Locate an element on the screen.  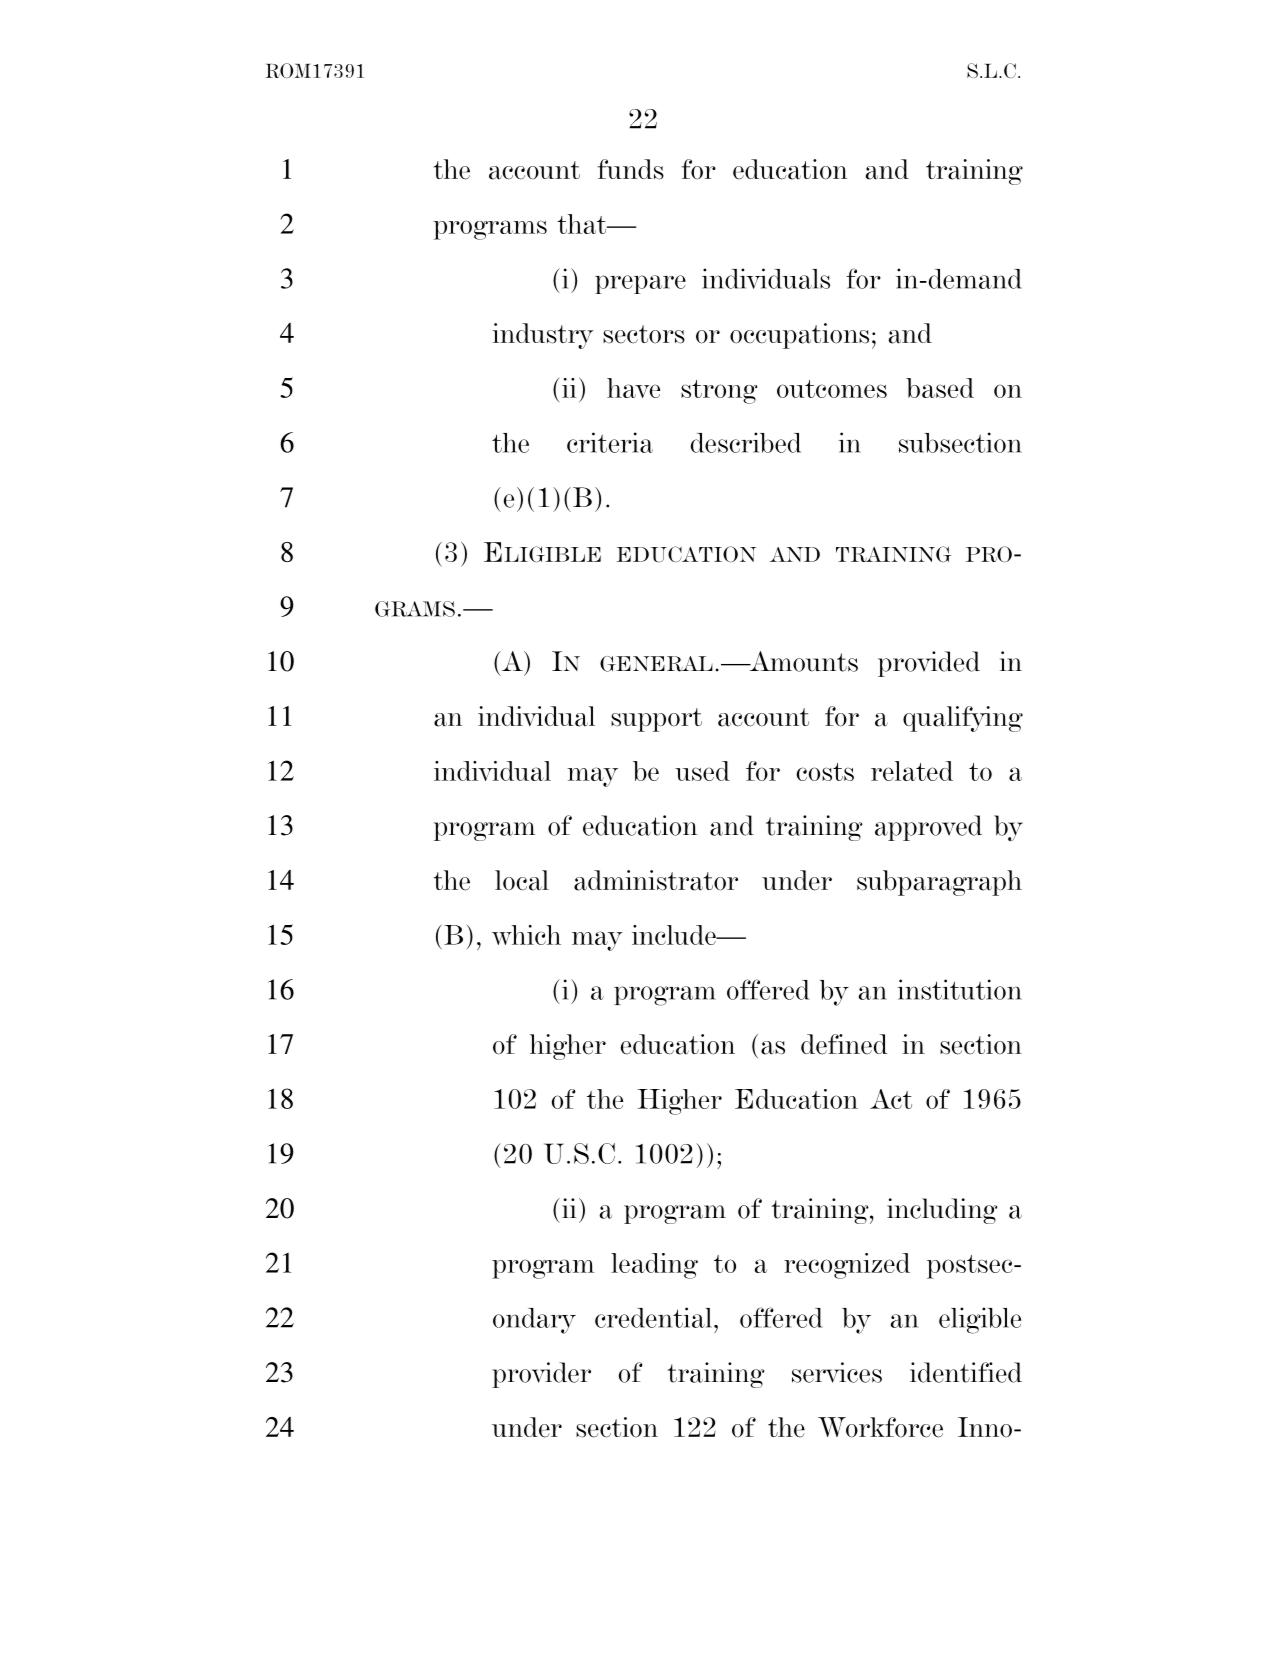
provider is located at coordinates (541, 1375).
